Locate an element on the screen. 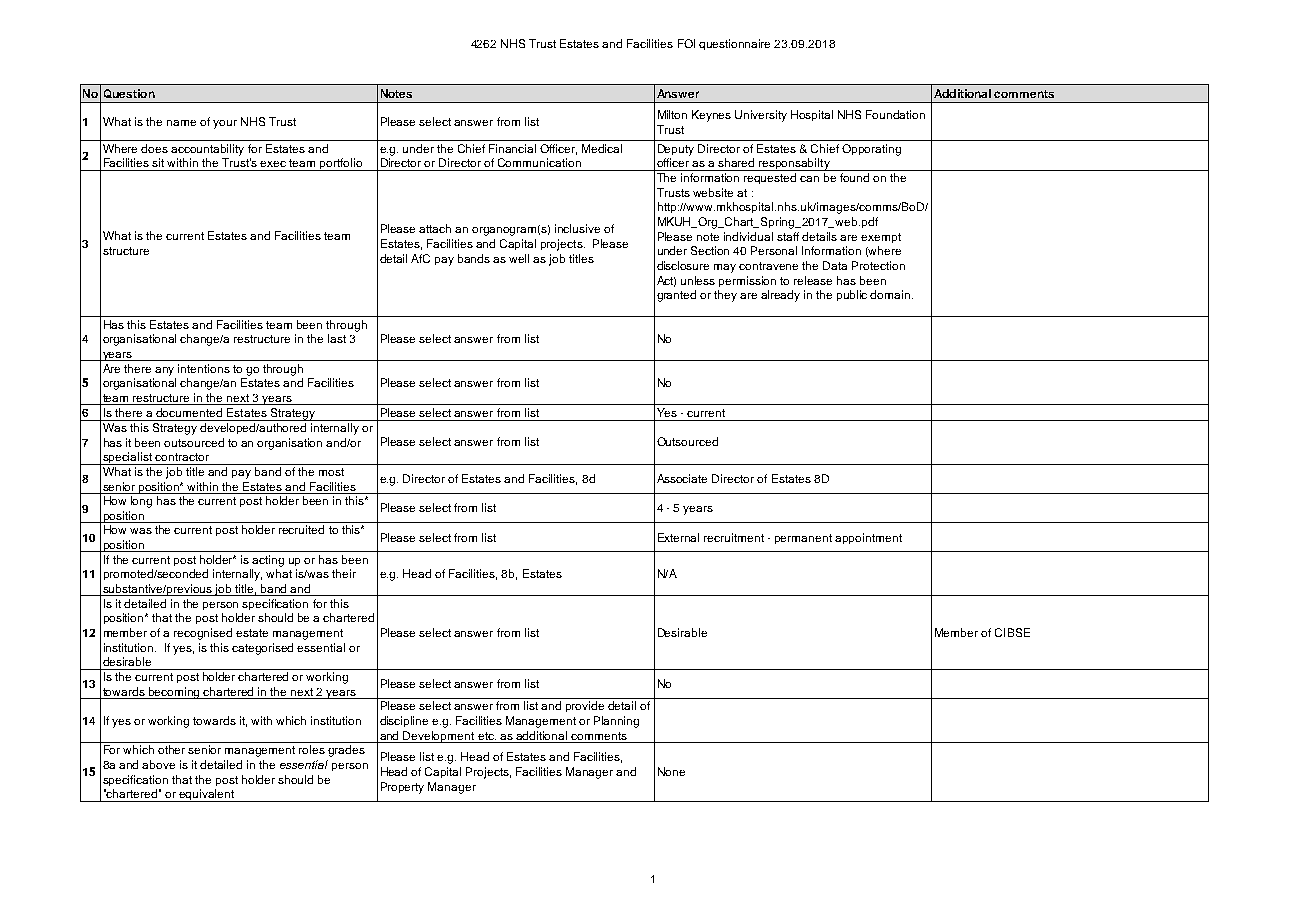  can is located at coordinates (809, 179).
